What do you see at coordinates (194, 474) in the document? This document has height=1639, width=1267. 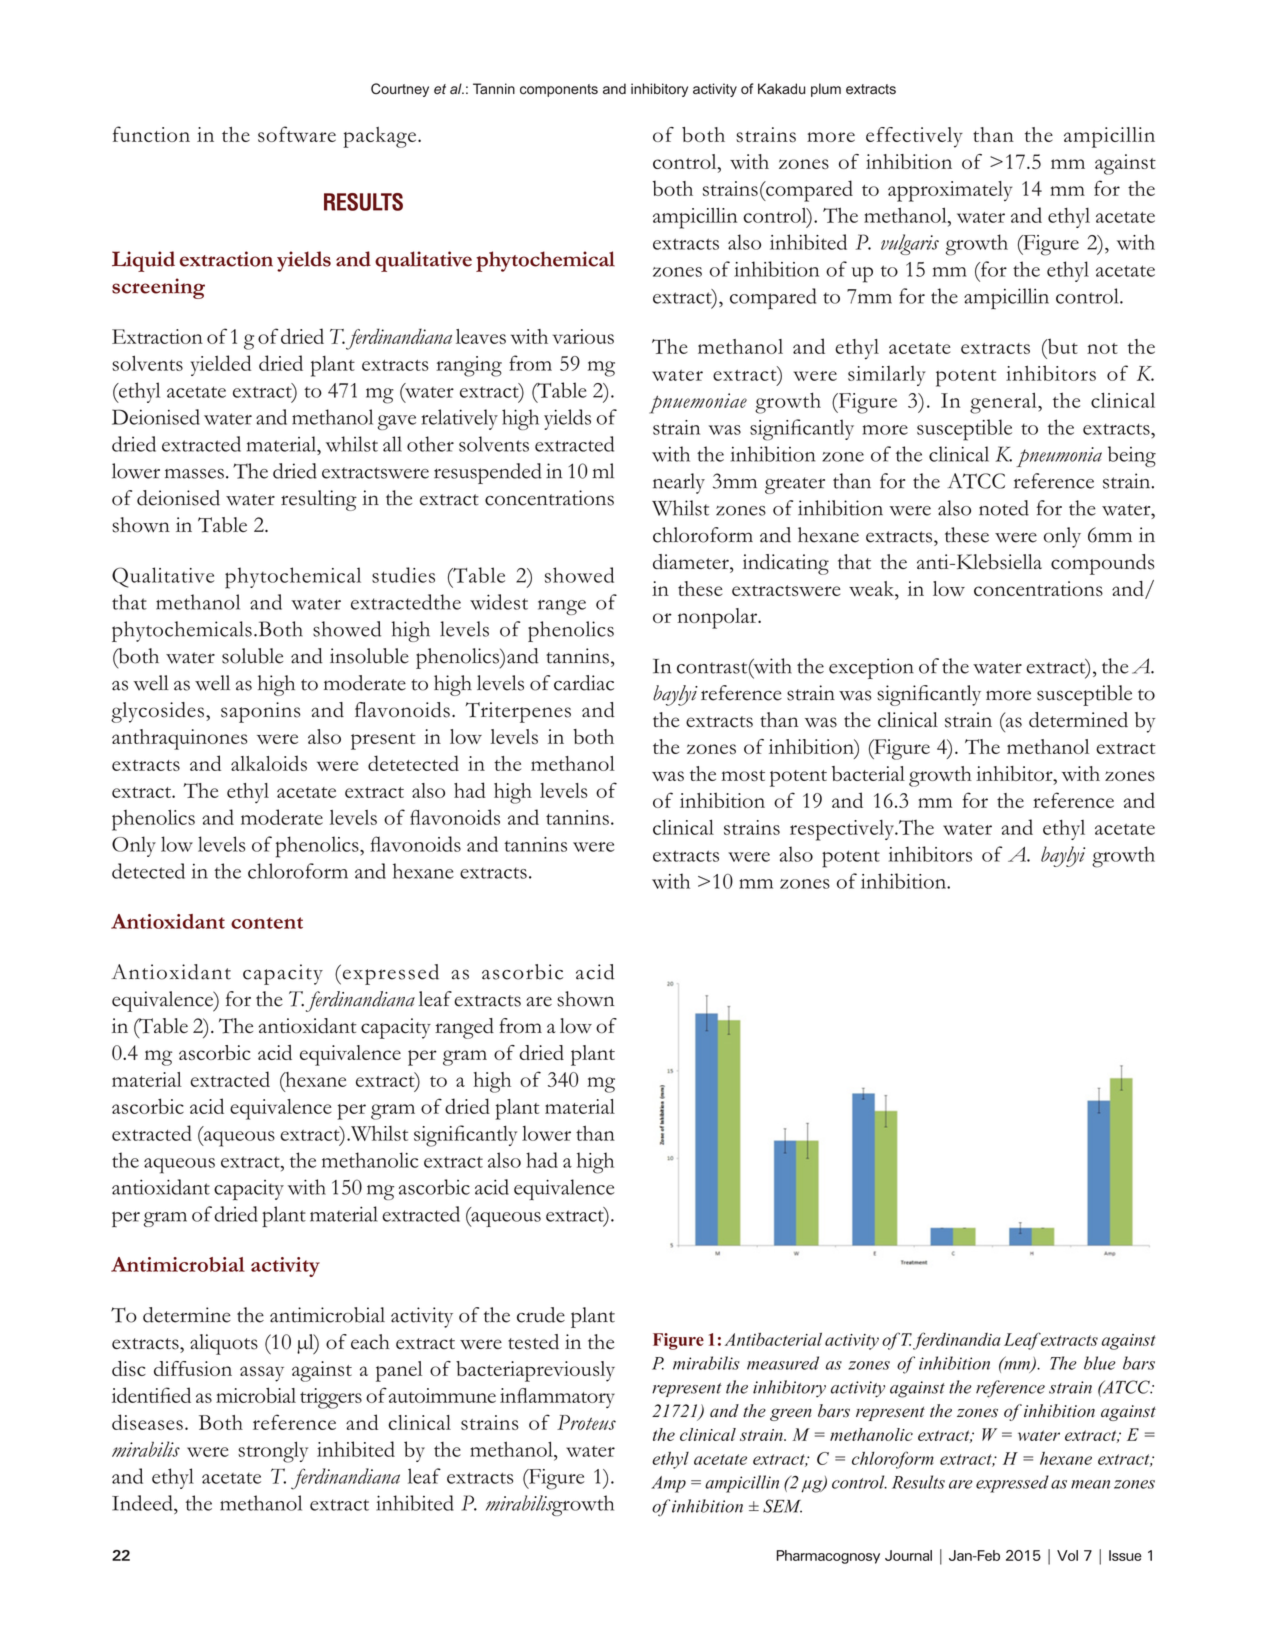 I see `masses` at bounding box center [194, 474].
